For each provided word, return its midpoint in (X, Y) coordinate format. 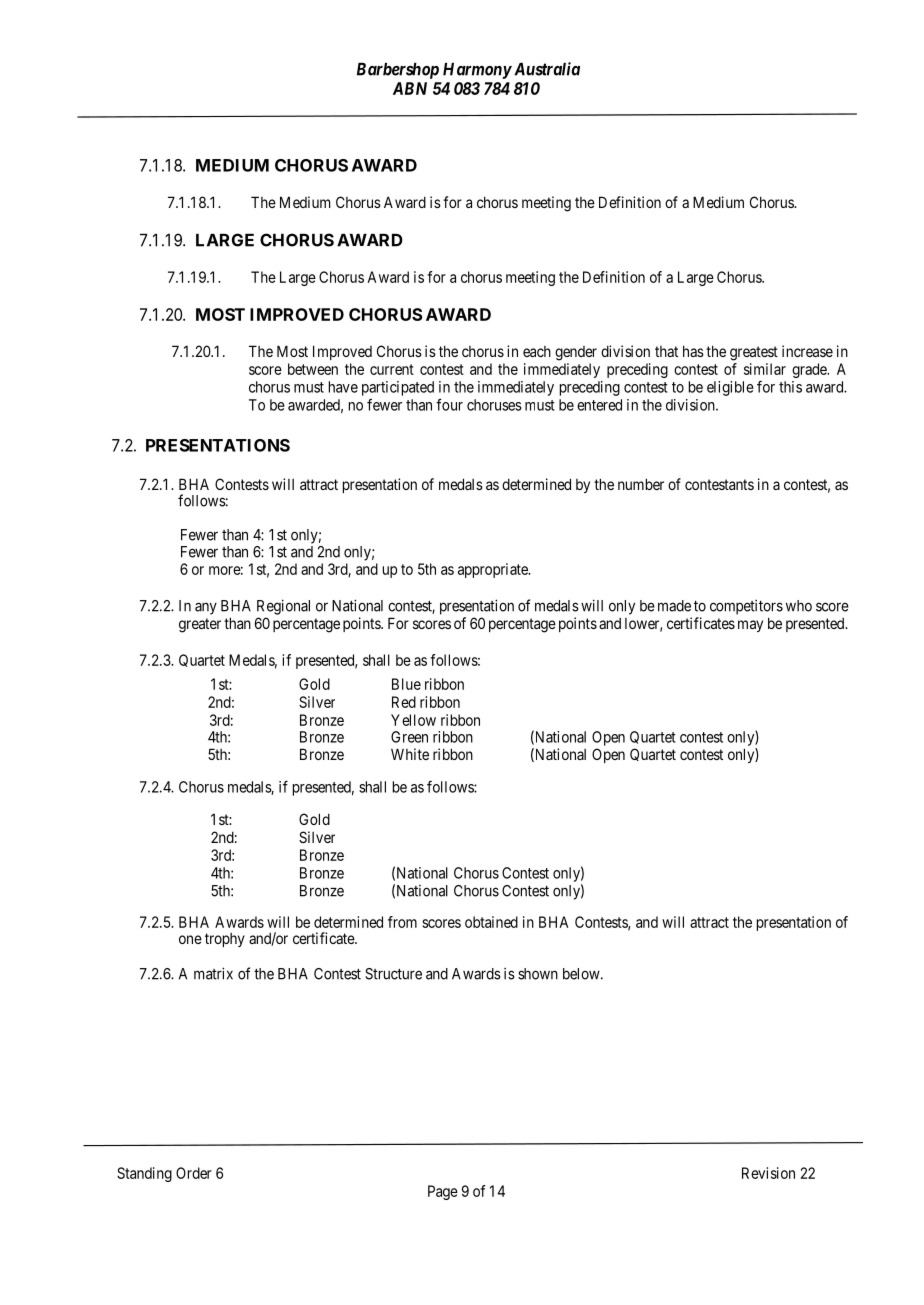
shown (538, 974)
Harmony (477, 71)
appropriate (494, 570)
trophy (225, 940)
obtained (491, 922)
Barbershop (398, 71)
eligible (730, 388)
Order (194, 1173)
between (313, 369)
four (449, 404)
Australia (545, 69)
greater (200, 625)
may (750, 626)
